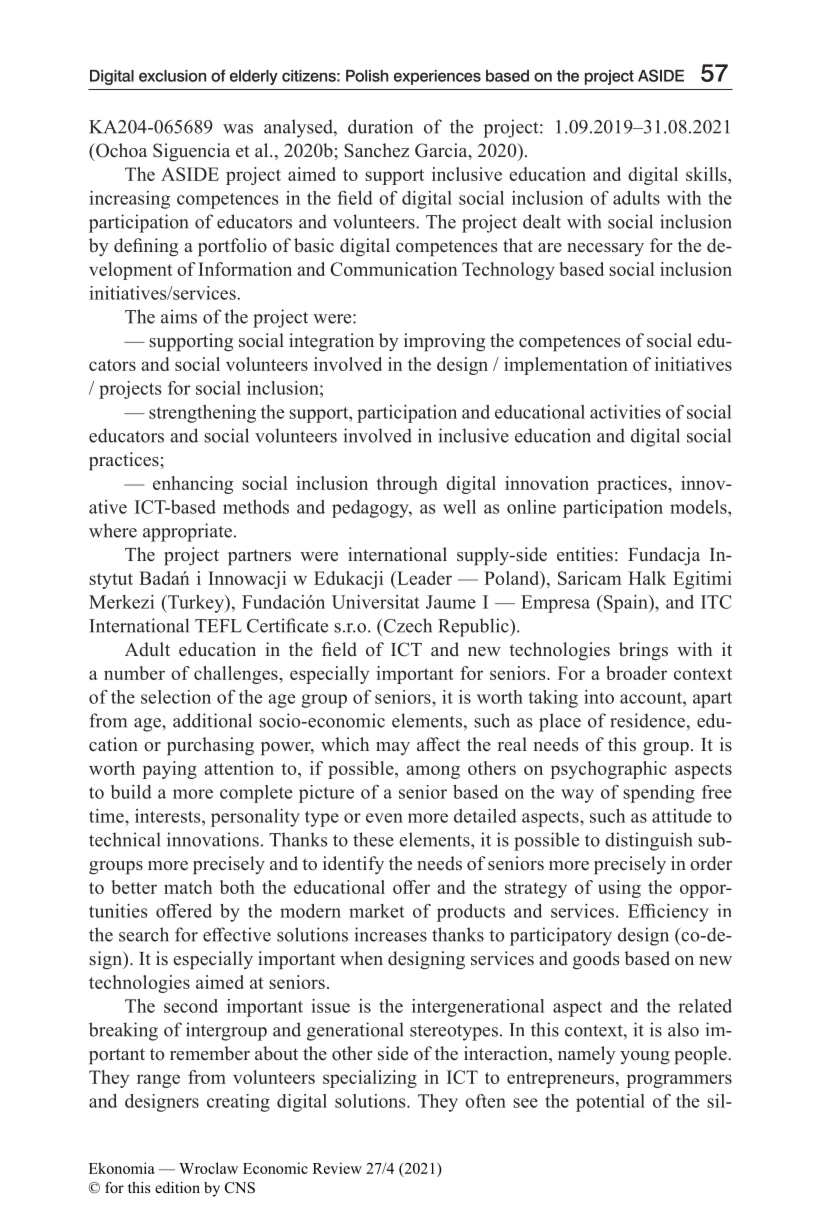 Image resolution: width=821 pixels, height=1229 pixels. Describe the element at coordinates (188, 887) in the screenshot. I see `match` at that location.
